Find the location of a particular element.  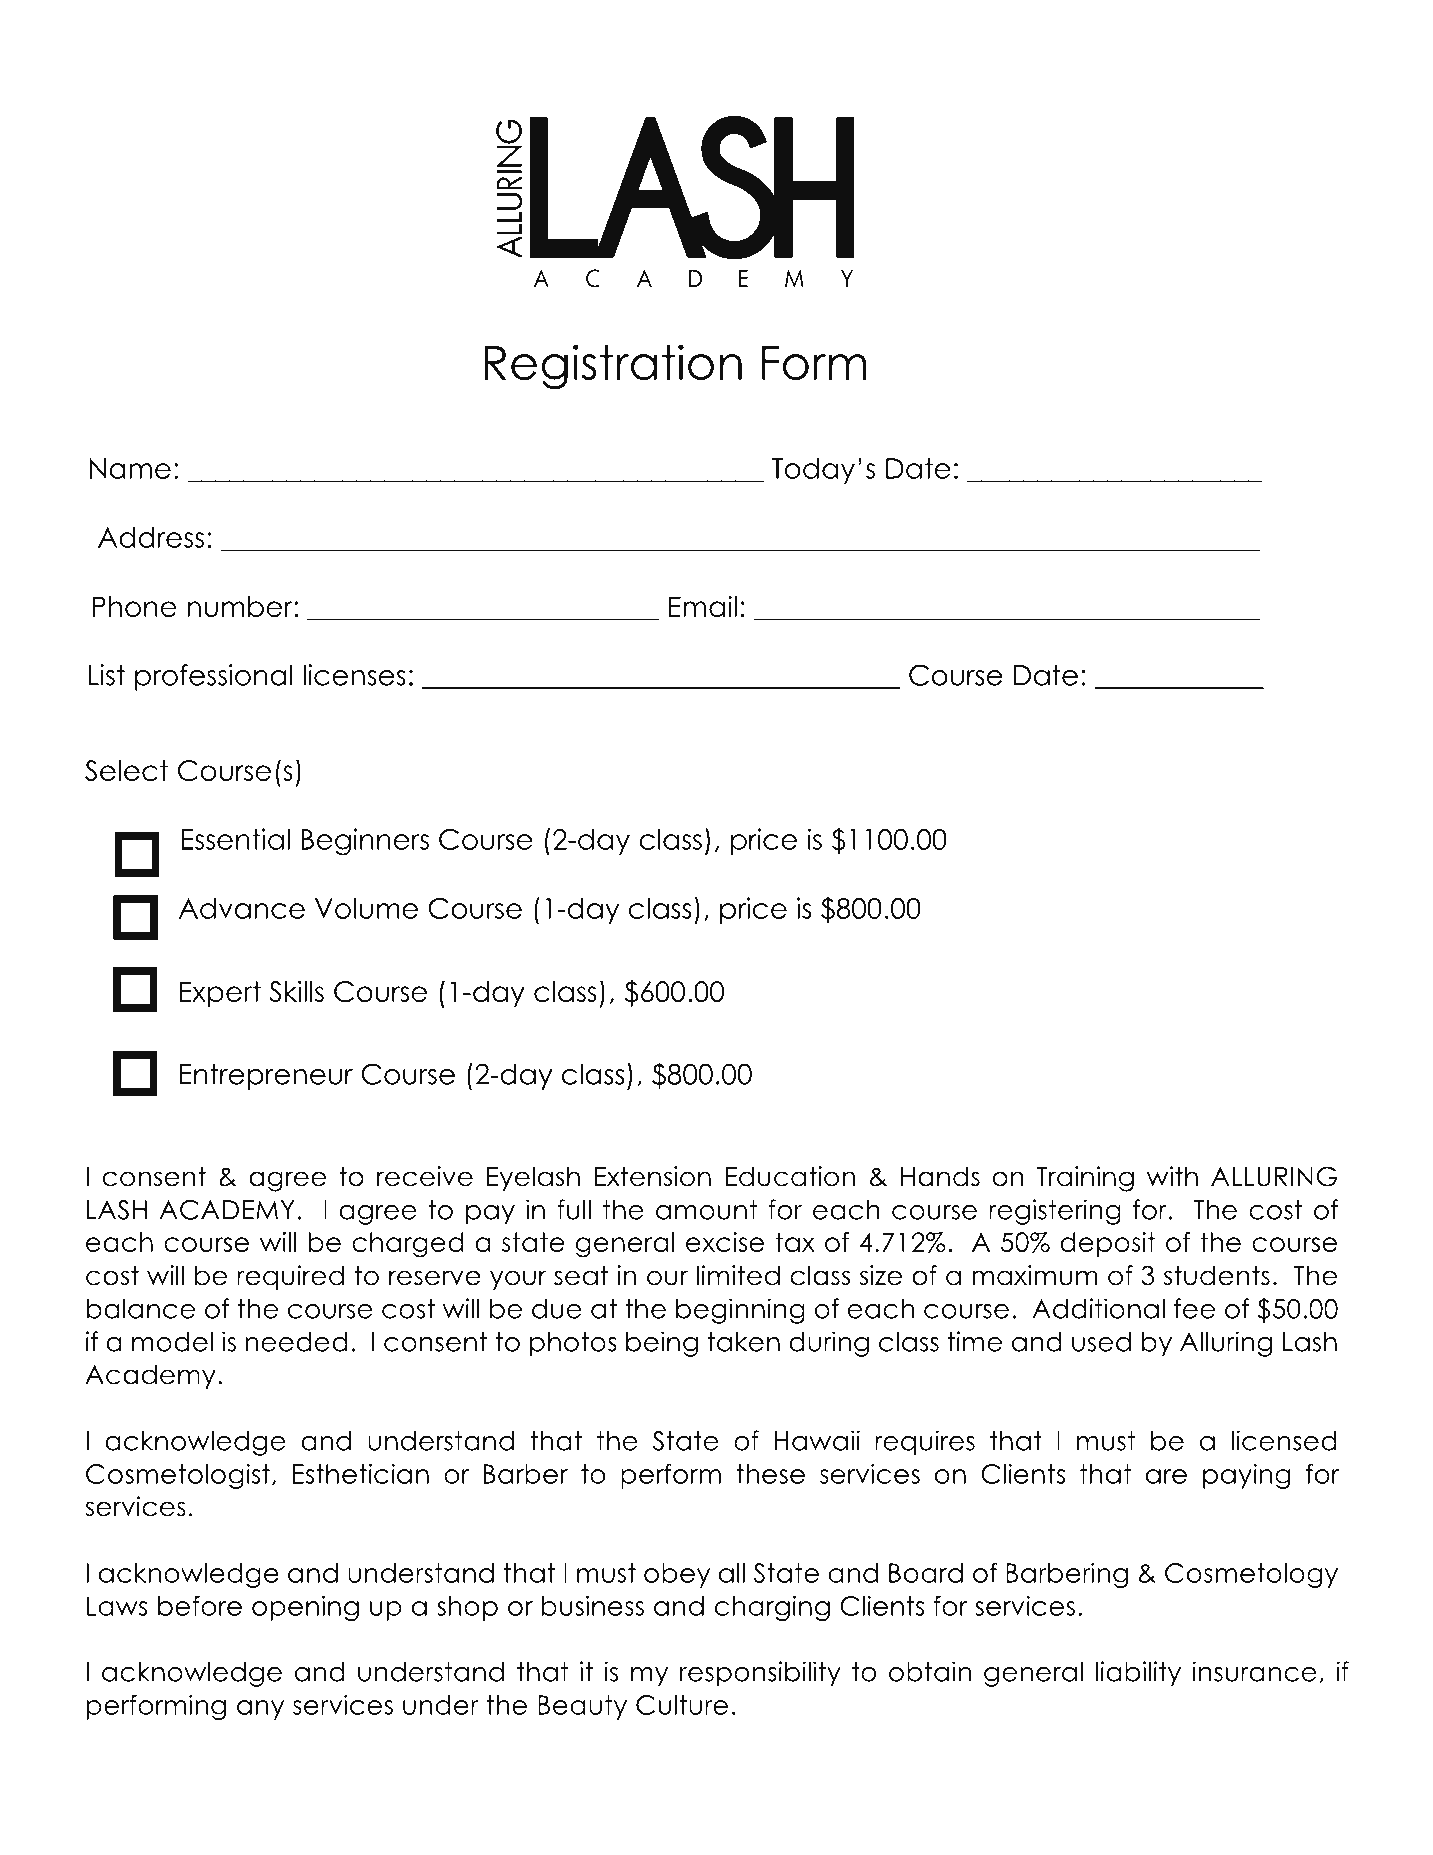

Beginners is located at coordinates (365, 842).
